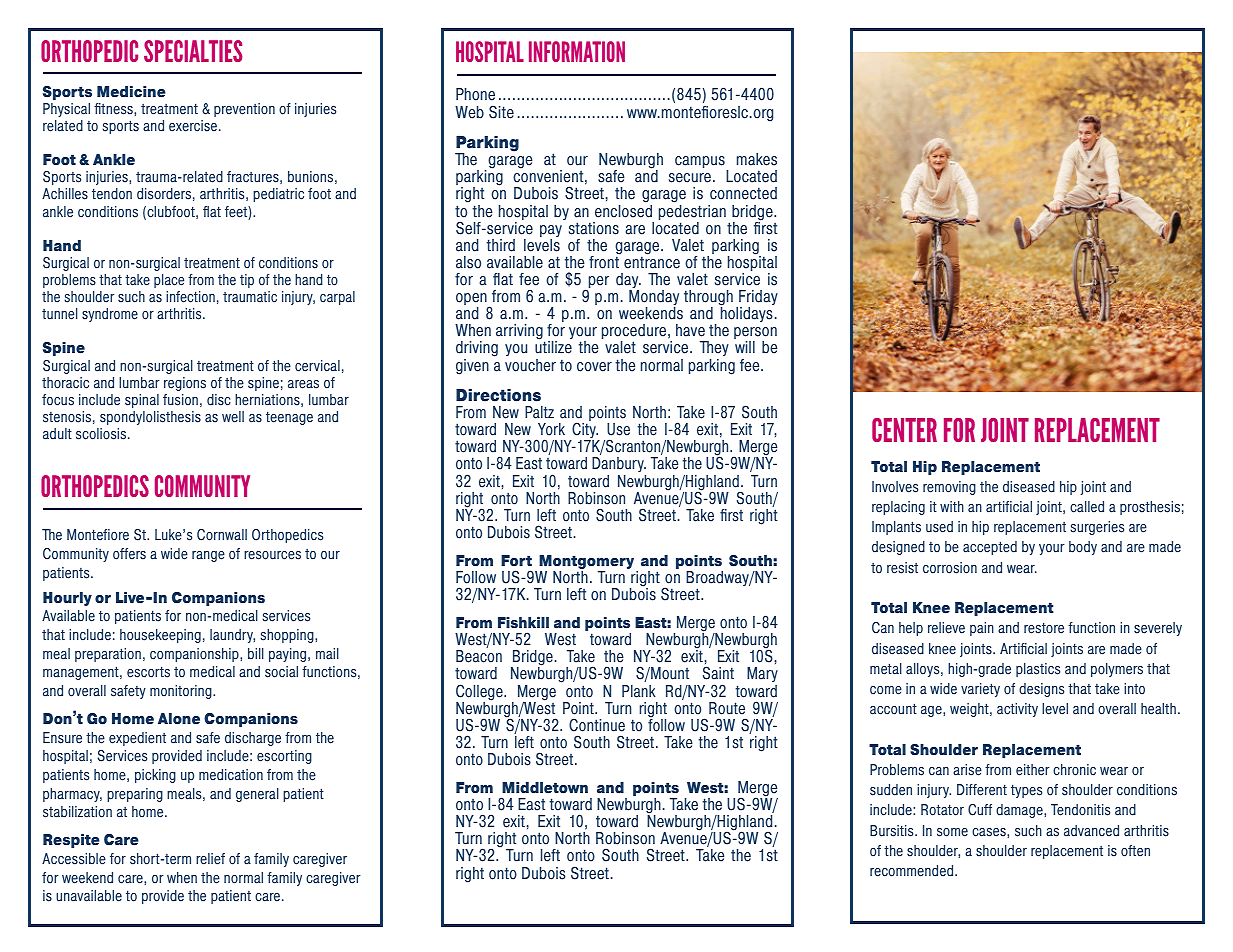 The image size is (1233, 952). Describe the element at coordinates (110, 315) in the screenshot. I see `syndrome` at that location.
